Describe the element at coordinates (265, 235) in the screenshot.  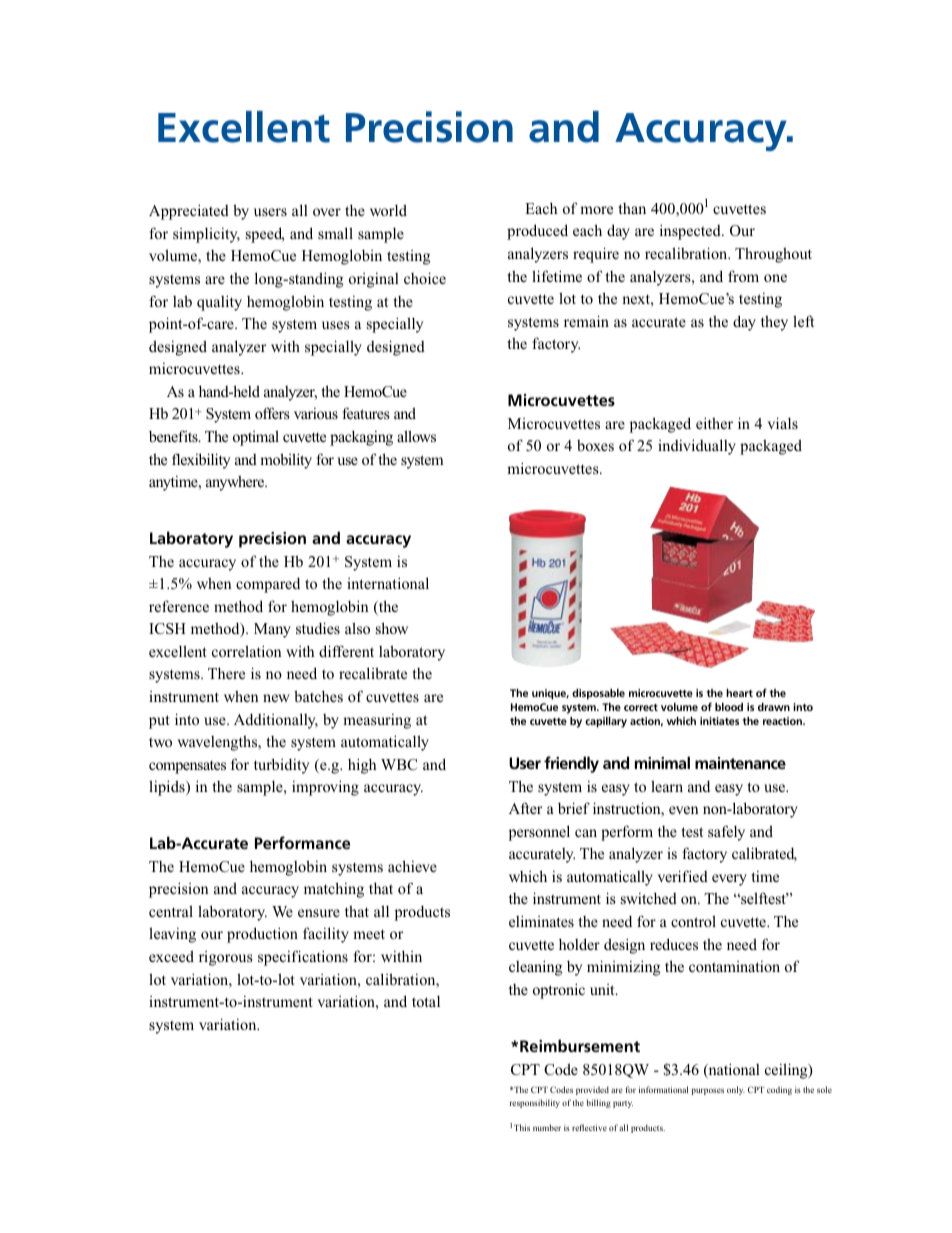
I see `speed` at that location.
